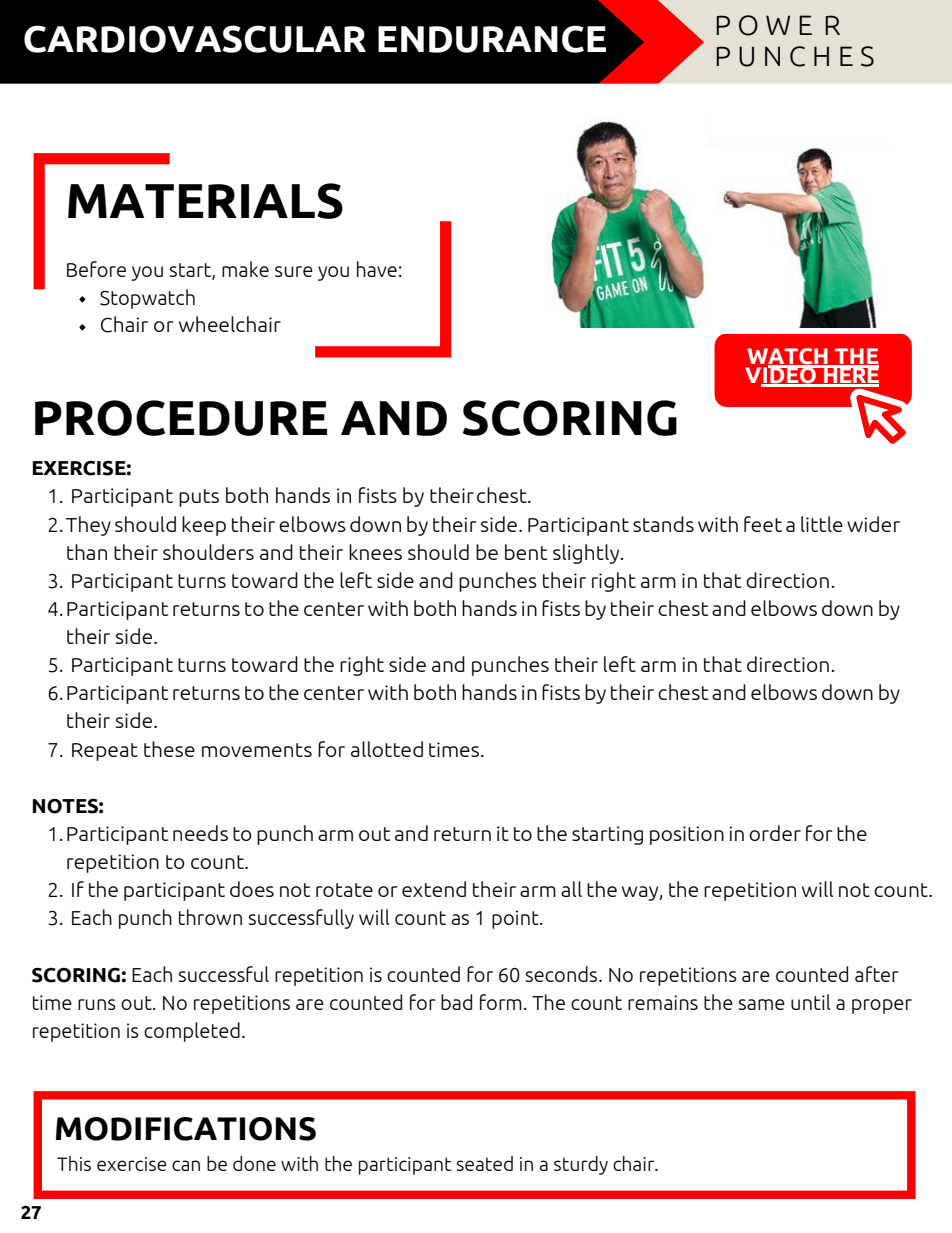  I want to click on CARDIOVASCULAR, so click(195, 39).
